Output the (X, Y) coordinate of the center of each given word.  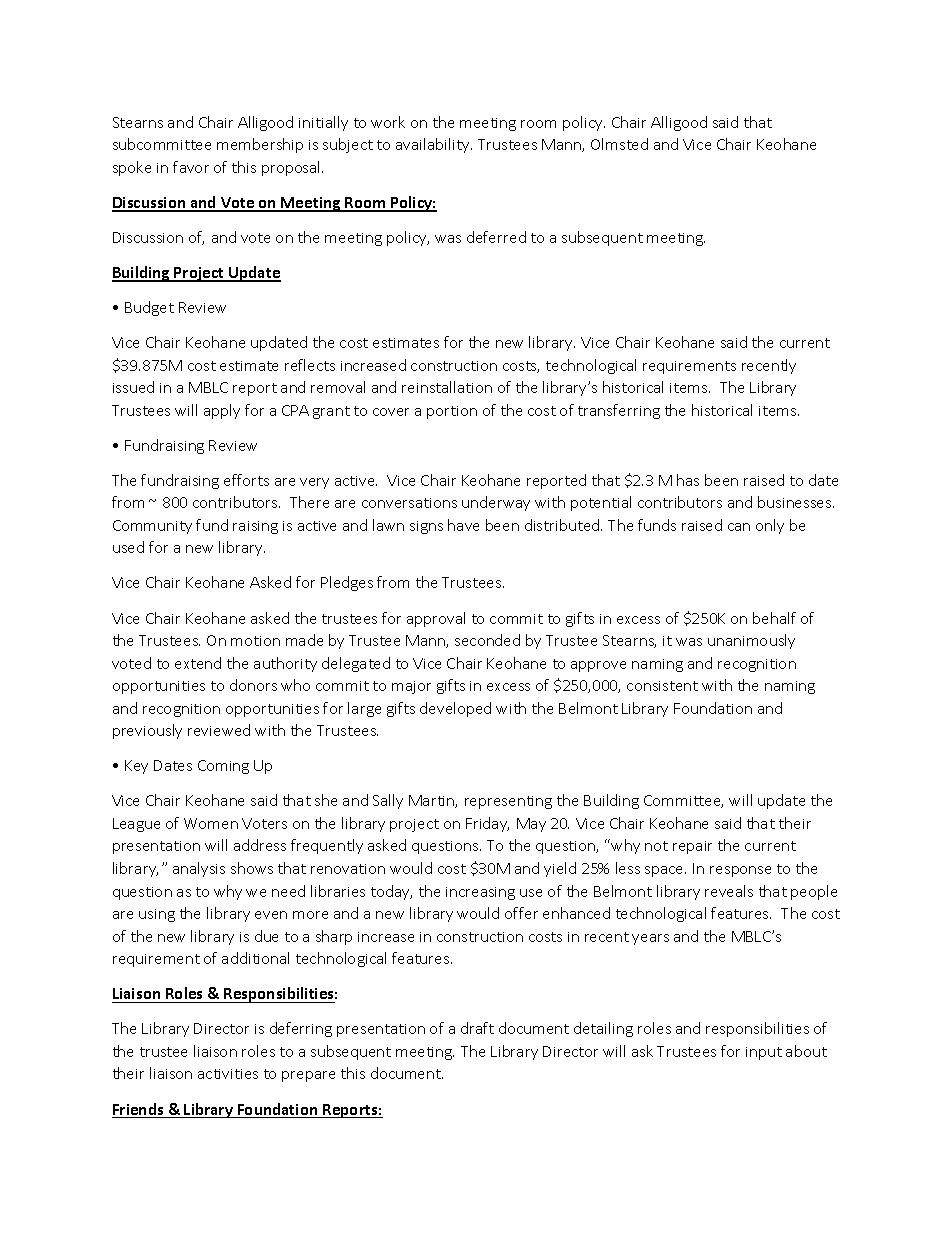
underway (496, 503)
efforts (246, 480)
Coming (223, 767)
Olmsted (619, 144)
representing (508, 802)
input (764, 1053)
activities (228, 1074)
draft (477, 1028)
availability (434, 145)
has (688, 480)
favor (191, 167)
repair (692, 847)
